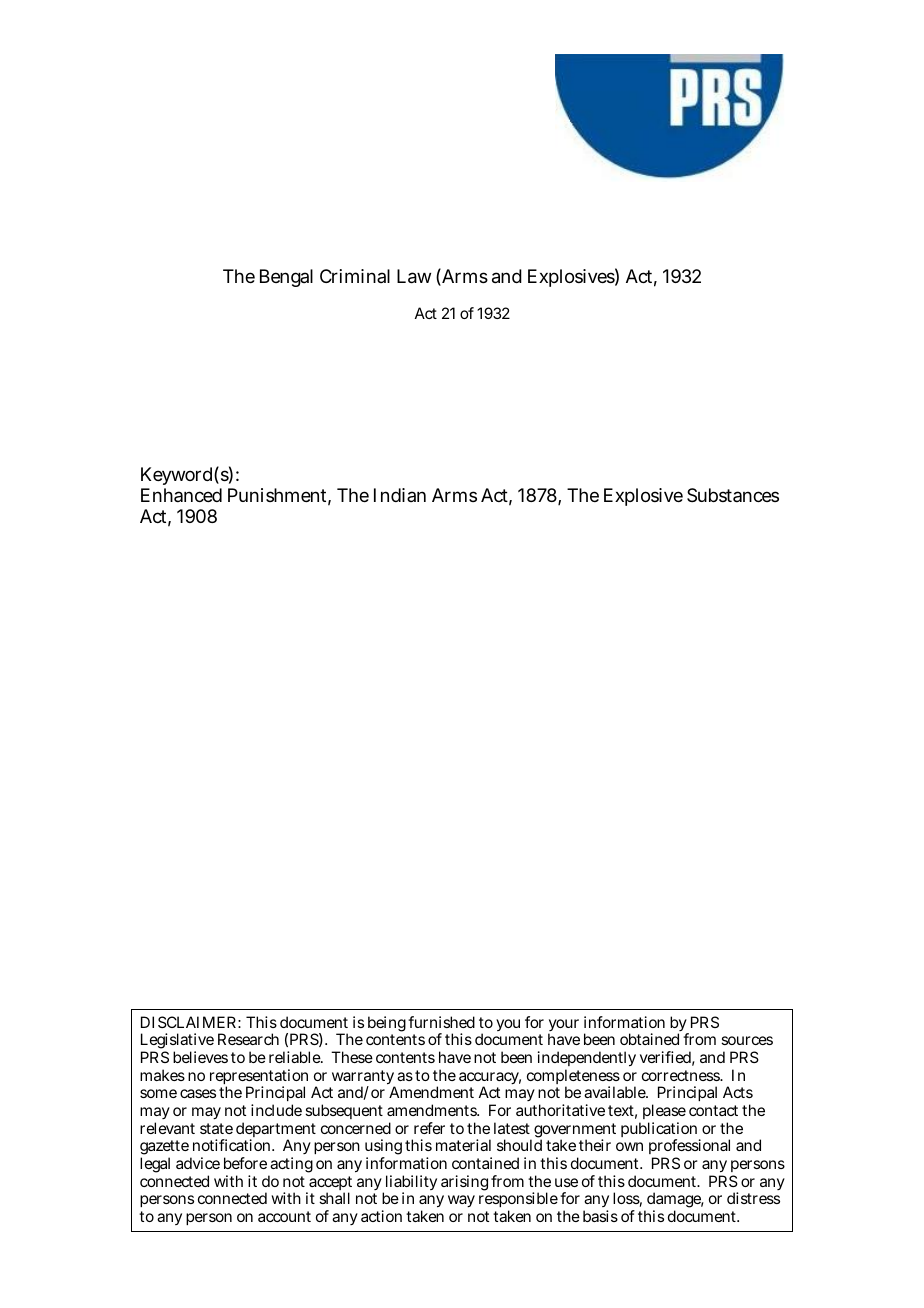 Image resolution: width=924 pixels, height=1308 pixels. I want to click on being, so click(387, 1025).
